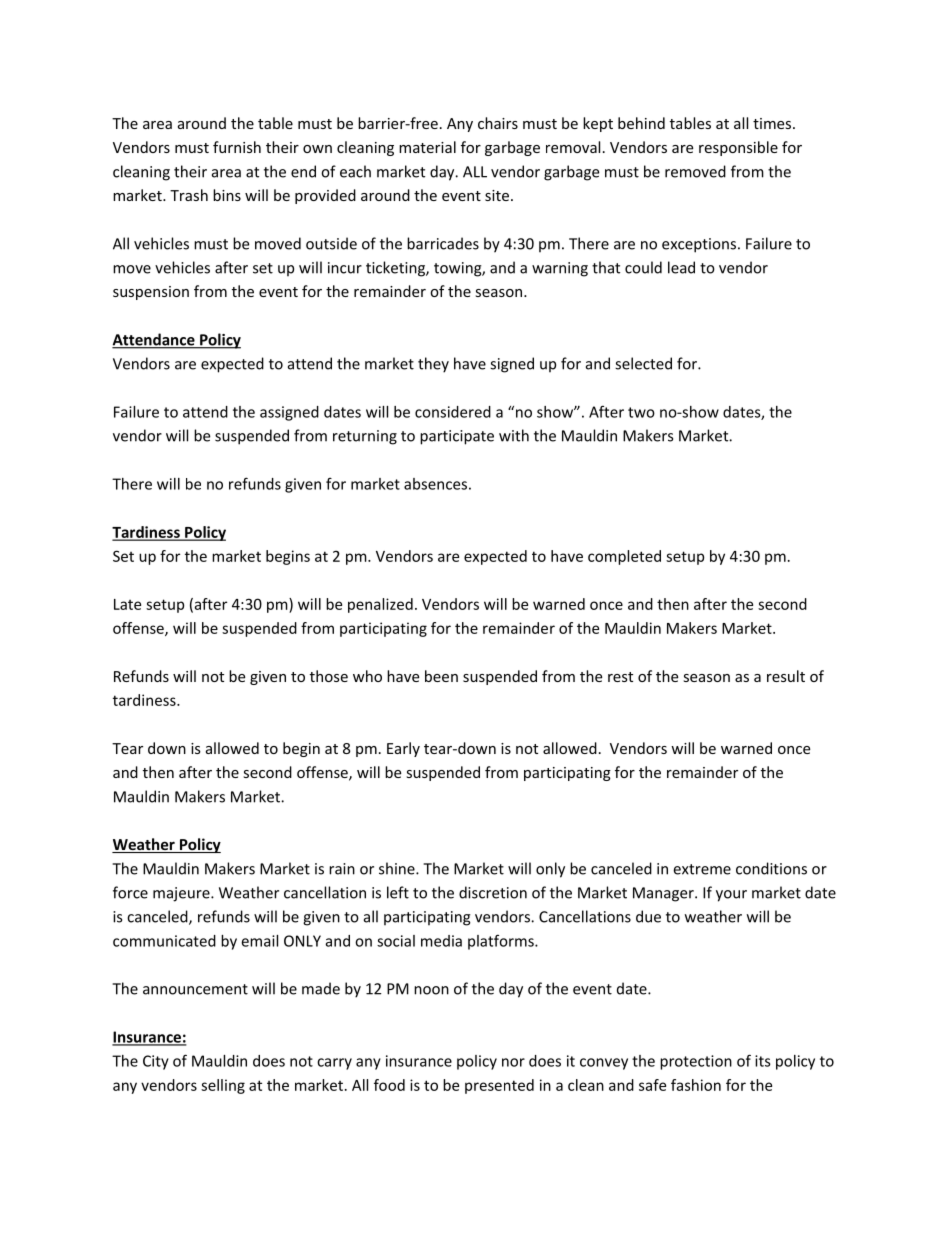 The image size is (952, 1233). What do you see at coordinates (738, 148) in the document?
I see `responsible` at bounding box center [738, 148].
